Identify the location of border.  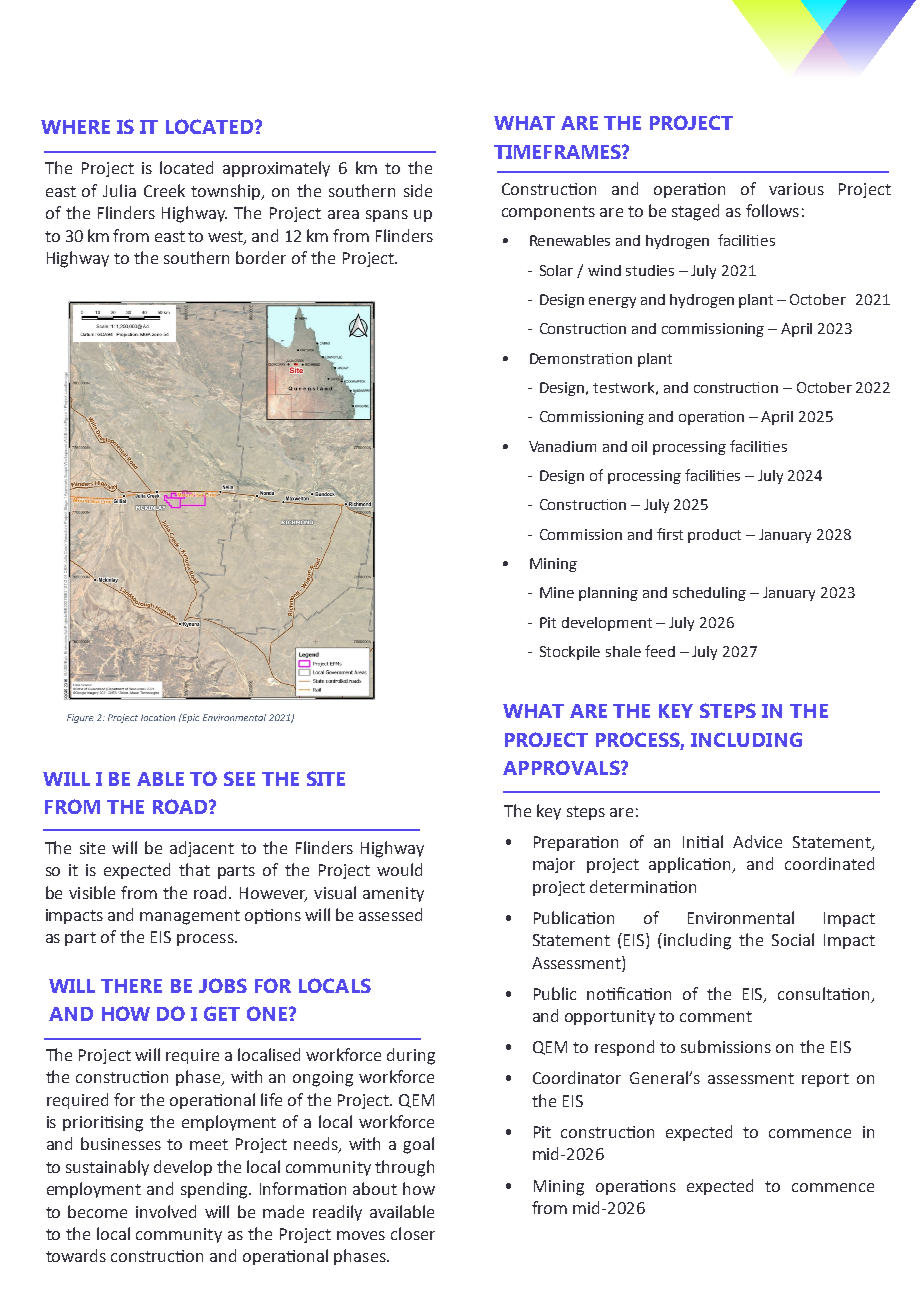
(261, 257).
